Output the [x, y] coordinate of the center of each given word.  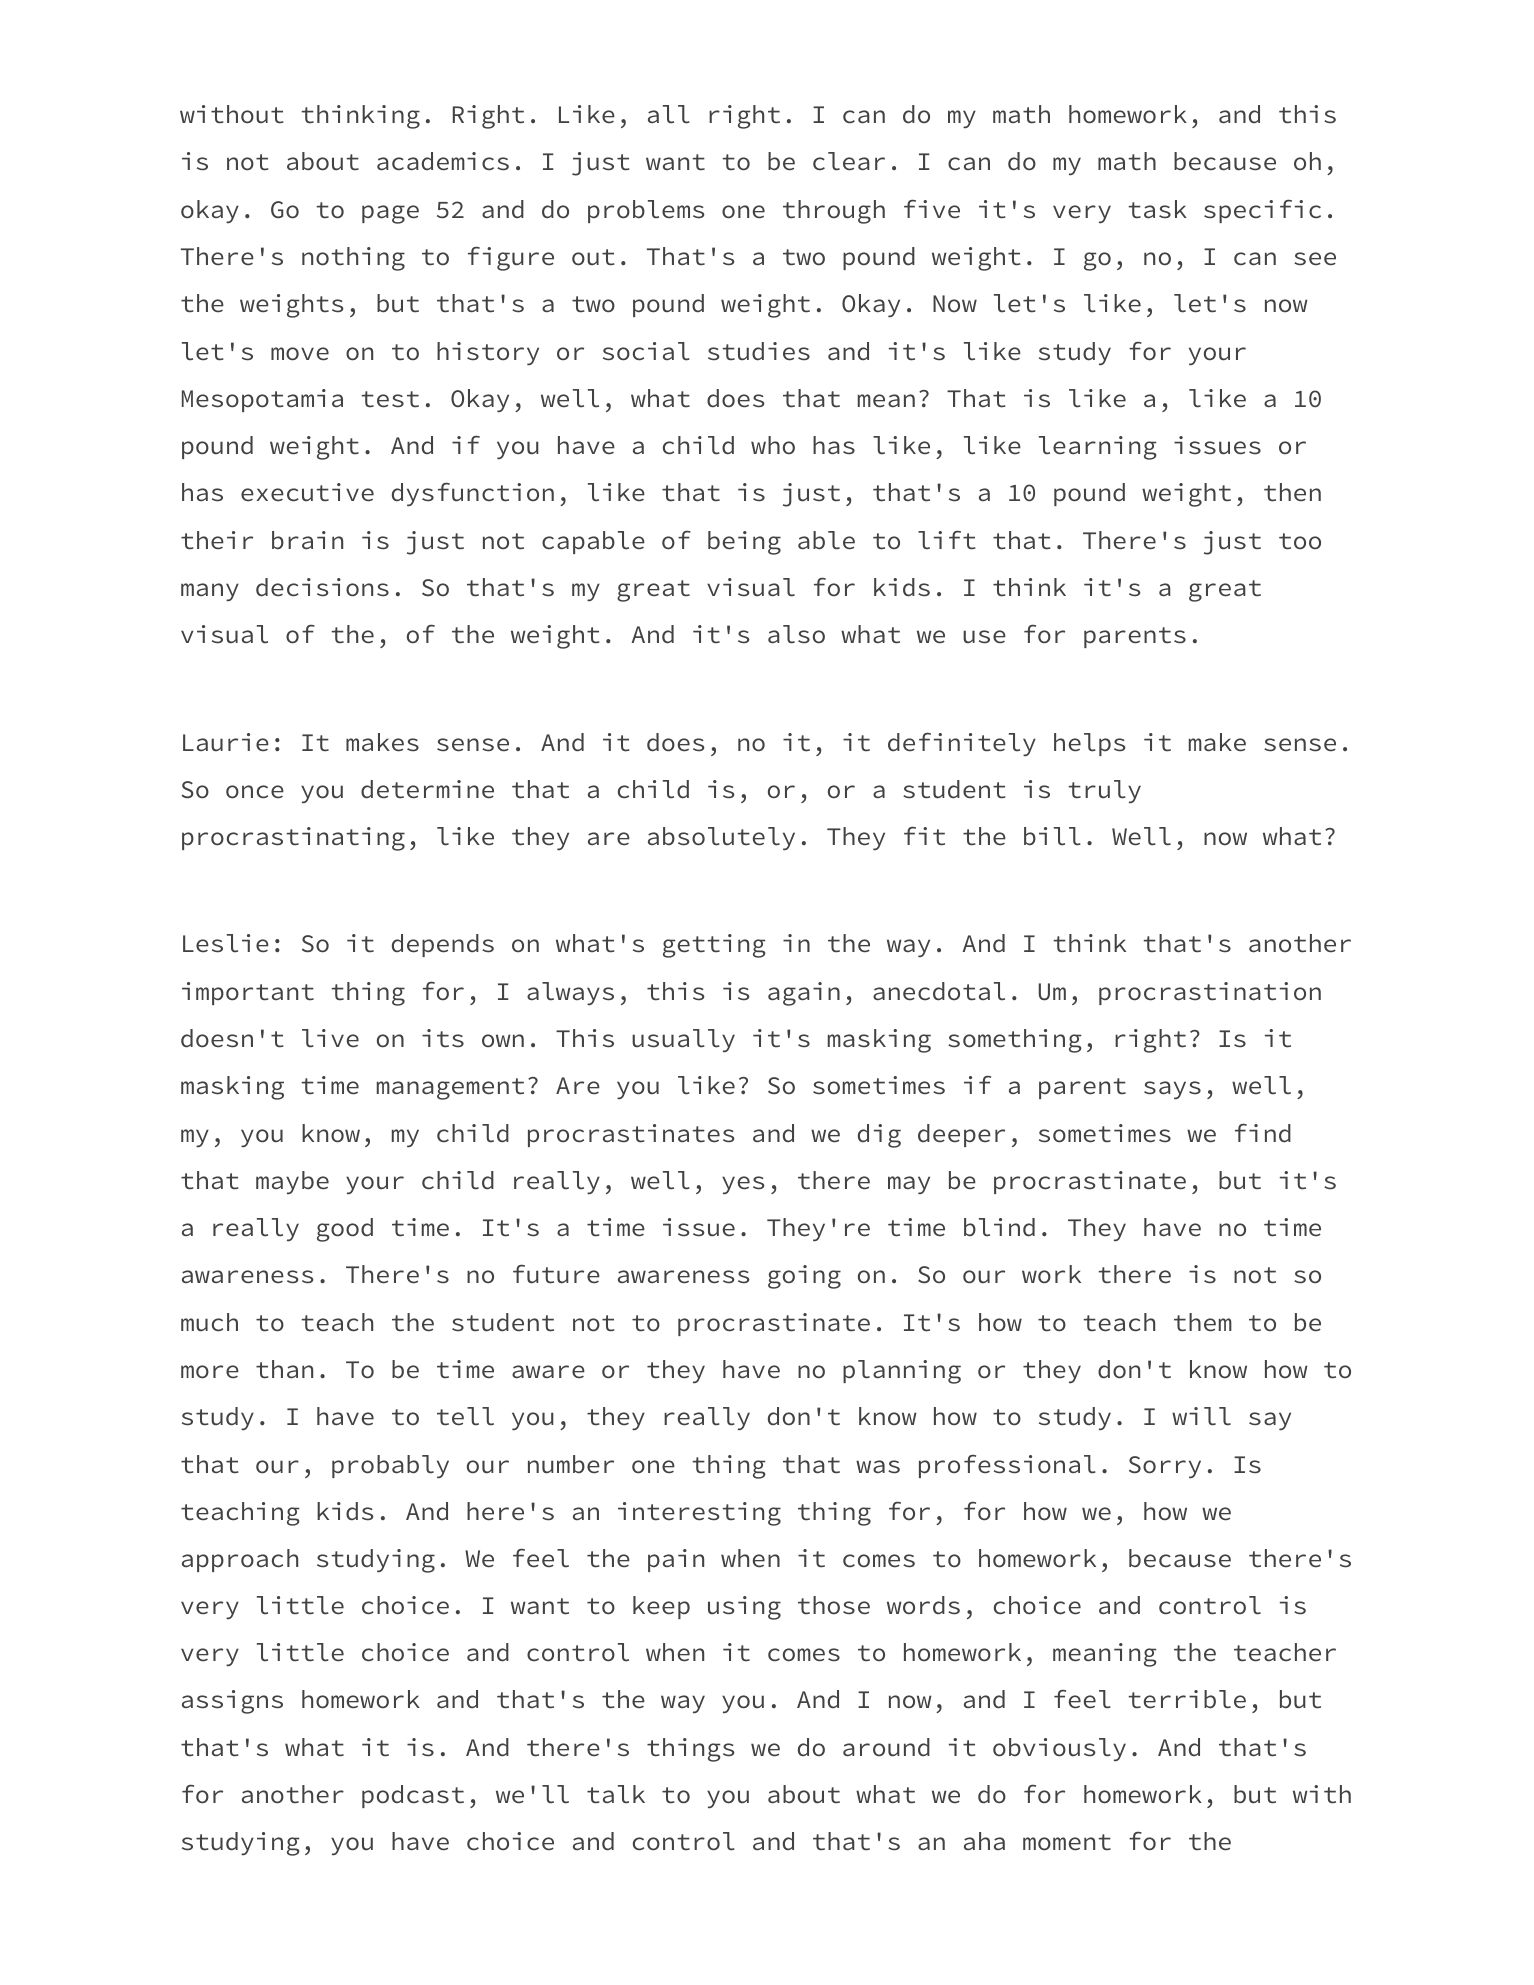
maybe [292, 1183]
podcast [413, 1796]
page [390, 214]
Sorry [1165, 1467]
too [1300, 541]
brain [307, 540]
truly [1104, 792]
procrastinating [293, 839]
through [834, 212]
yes [743, 1185]
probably [390, 1467]
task [1157, 209]
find [1263, 1133]
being [744, 543]
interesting [699, 1514]
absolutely [721, 839]
